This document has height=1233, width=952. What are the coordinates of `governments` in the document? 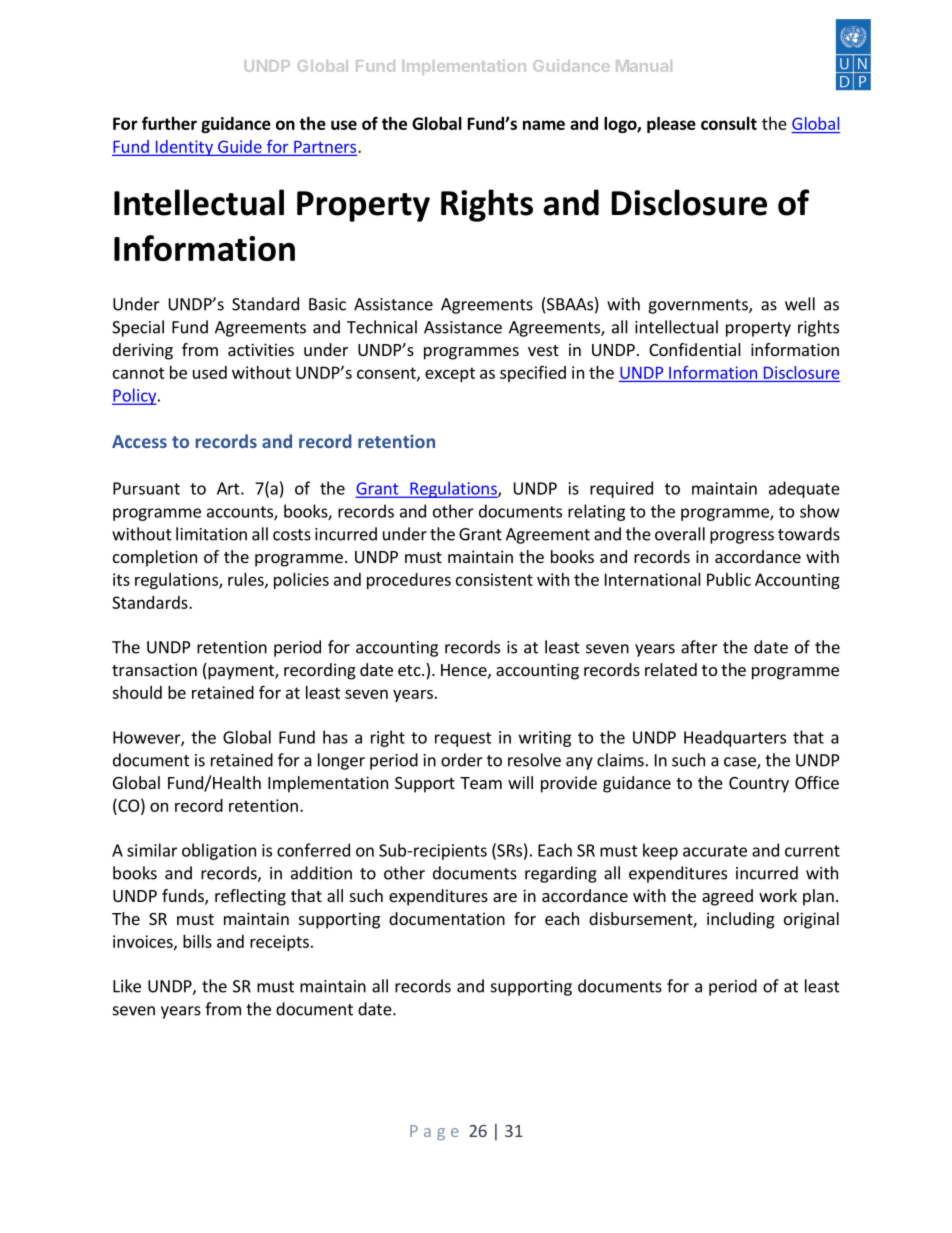 It's located at (699, 306).
